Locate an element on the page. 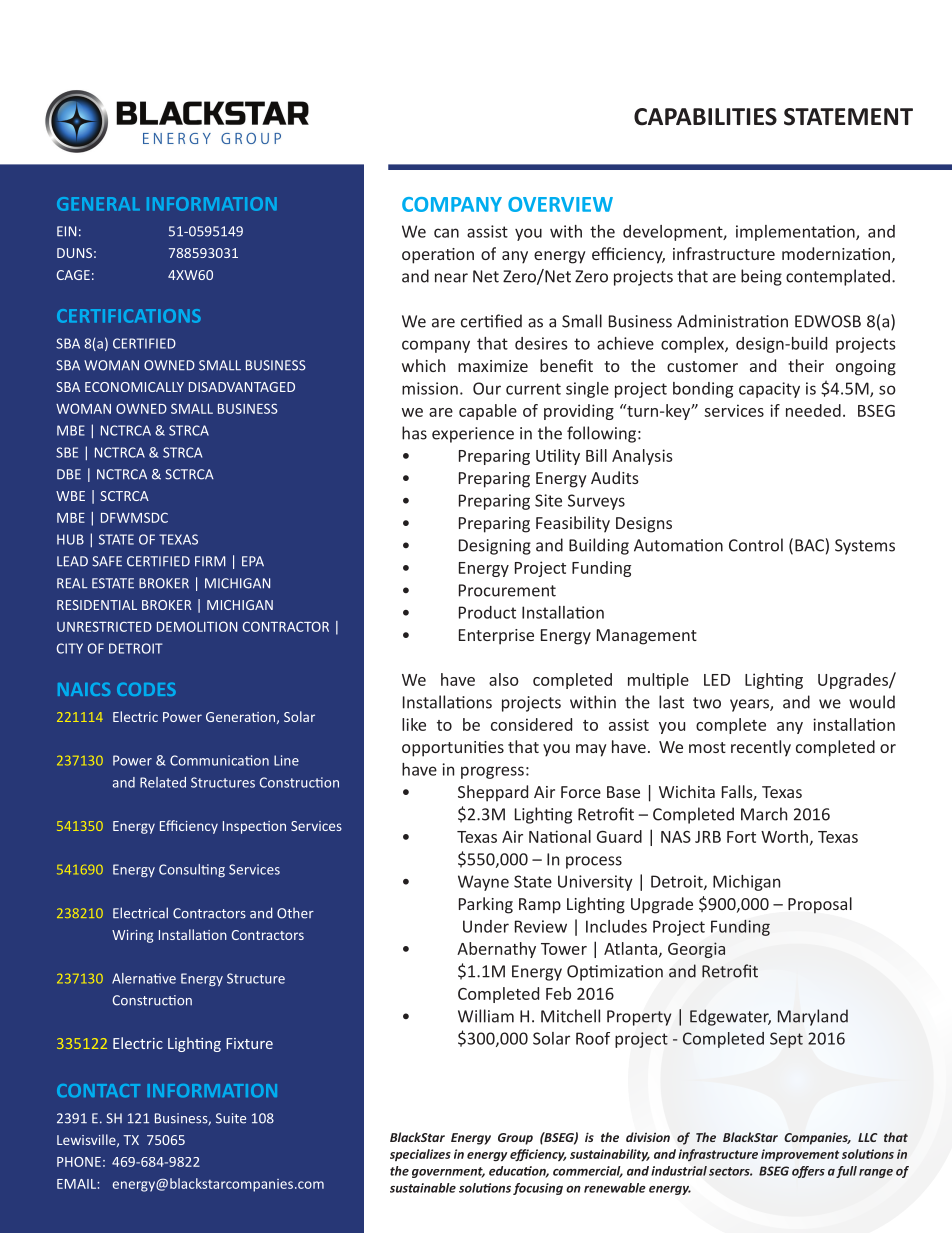  Enterprise is located at coordinates (496, 637).
